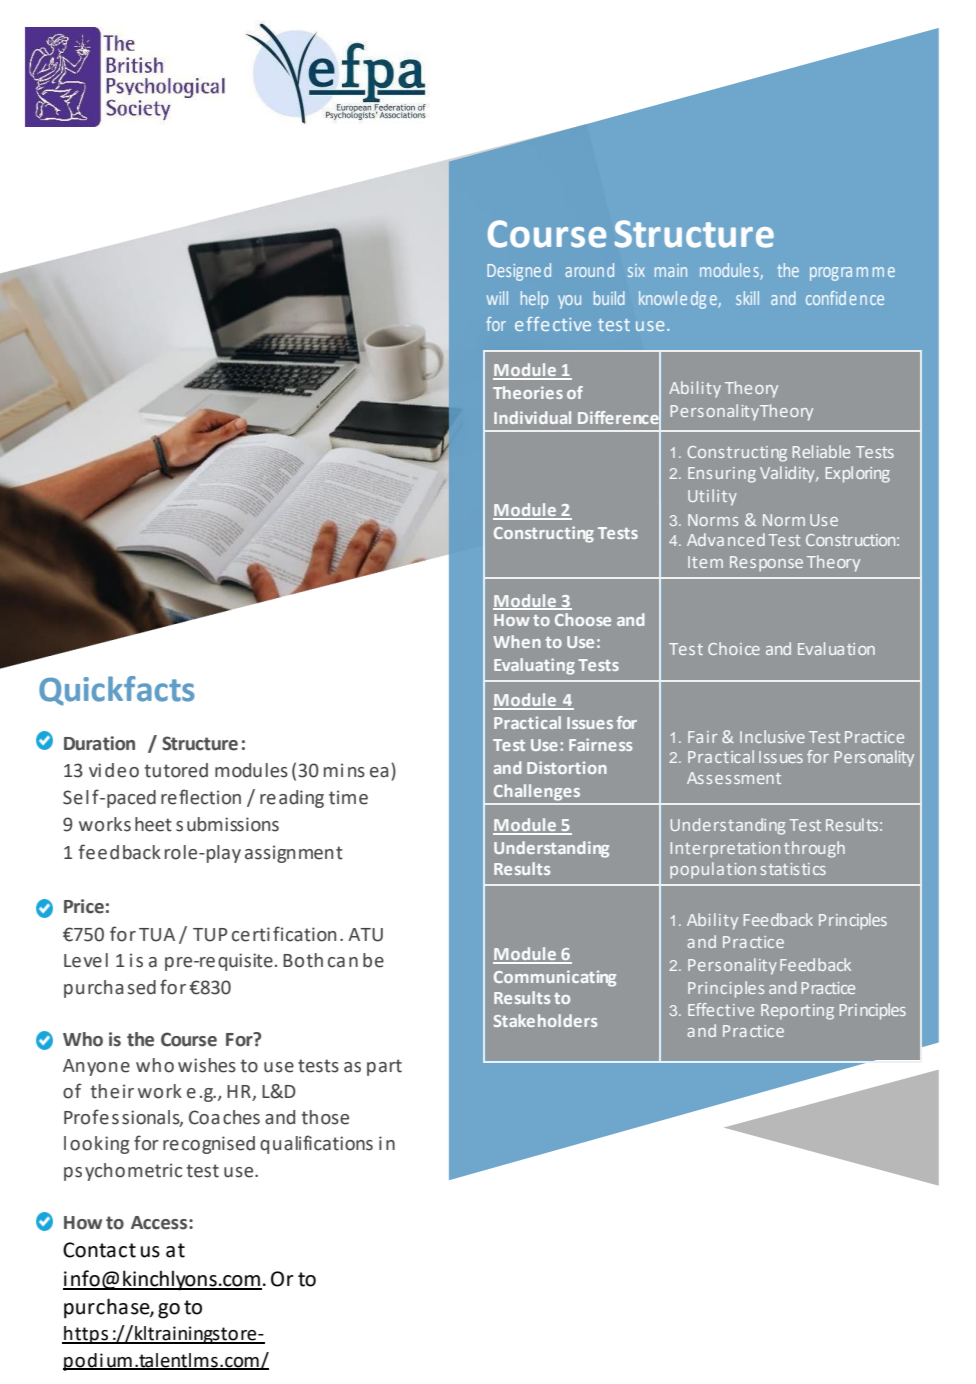 The image size is (976, 1384). What do you see at coordinates (176, 770) in the screenshot?
I see `tutored` at bounding box center [176, 770].
